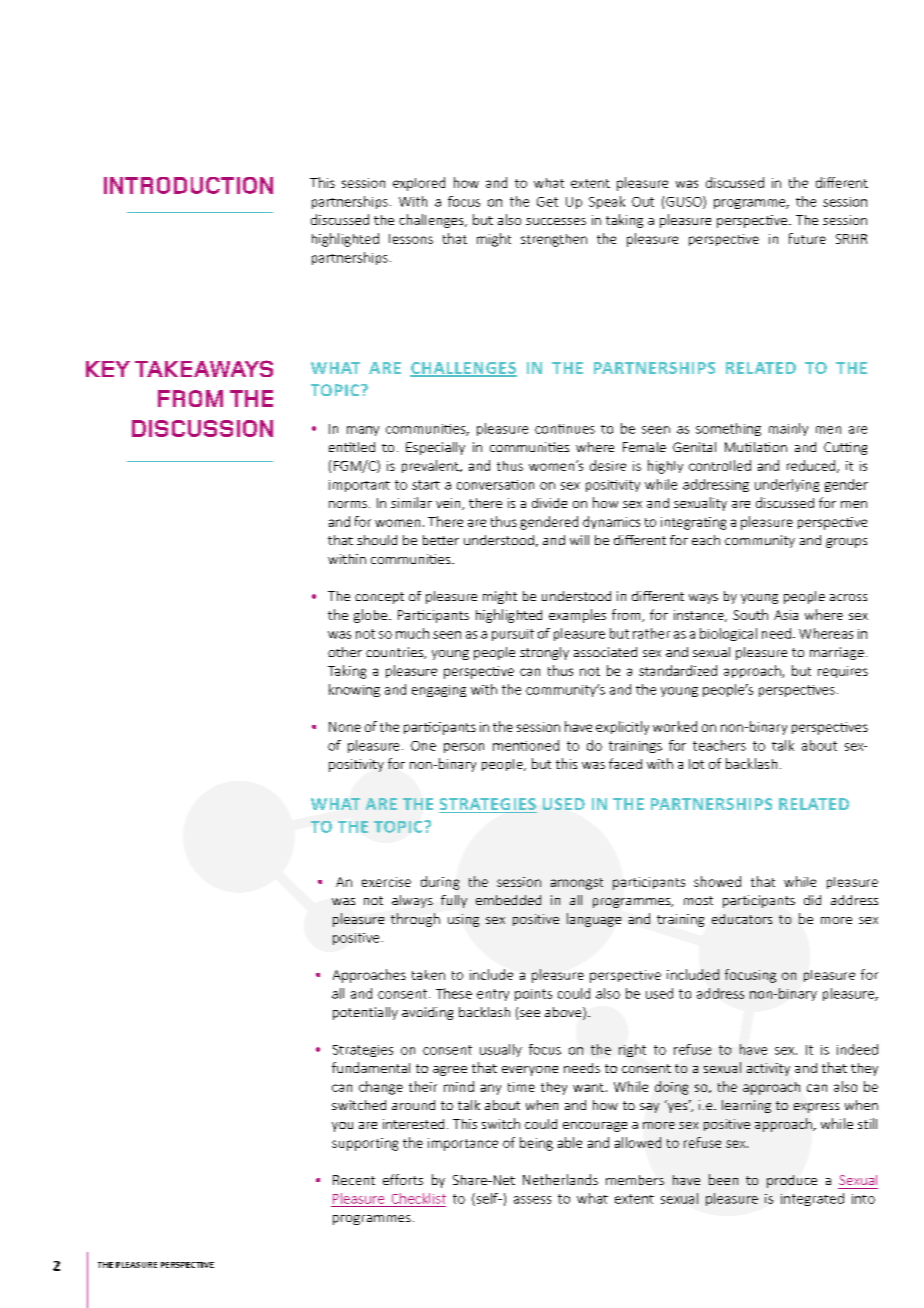  What do you see at coordinates (787, 485) in the screenshot?
I see `underlying` at bounding box center [787, 485].
